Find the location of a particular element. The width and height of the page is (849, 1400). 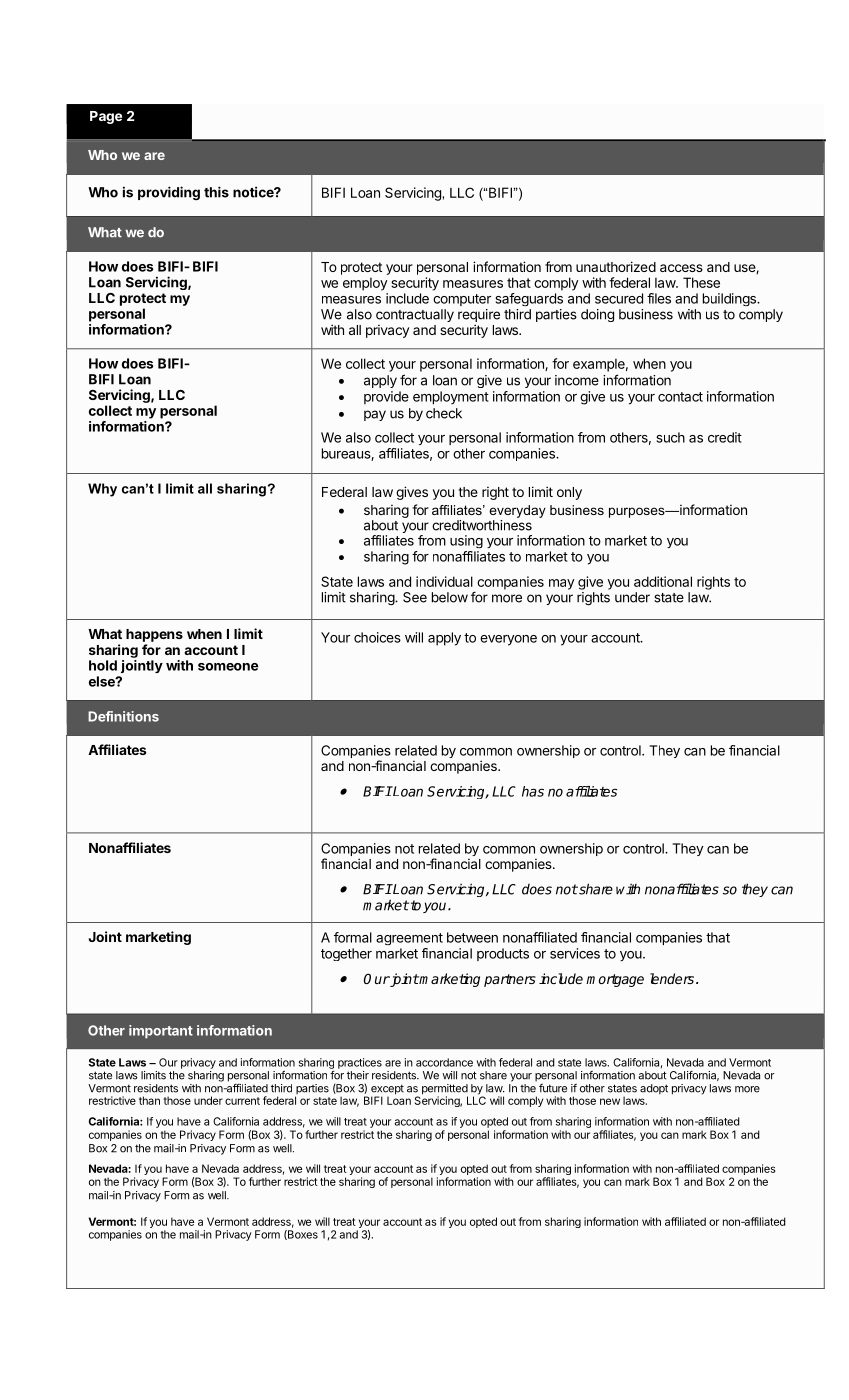

Definitions is located at coordinates (123, 716).
